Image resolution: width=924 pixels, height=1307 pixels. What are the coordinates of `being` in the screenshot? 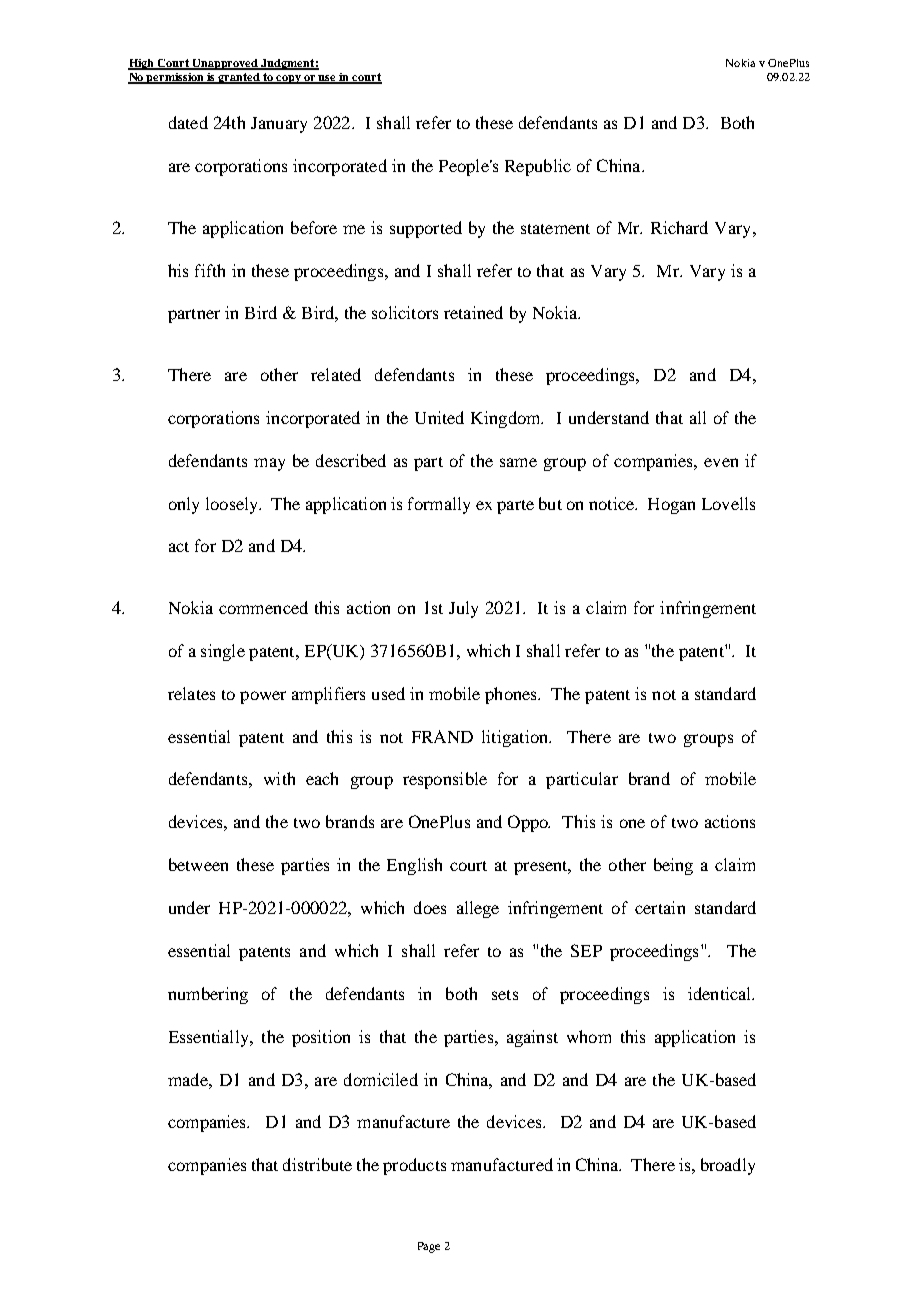 It's located at (673, 866).
